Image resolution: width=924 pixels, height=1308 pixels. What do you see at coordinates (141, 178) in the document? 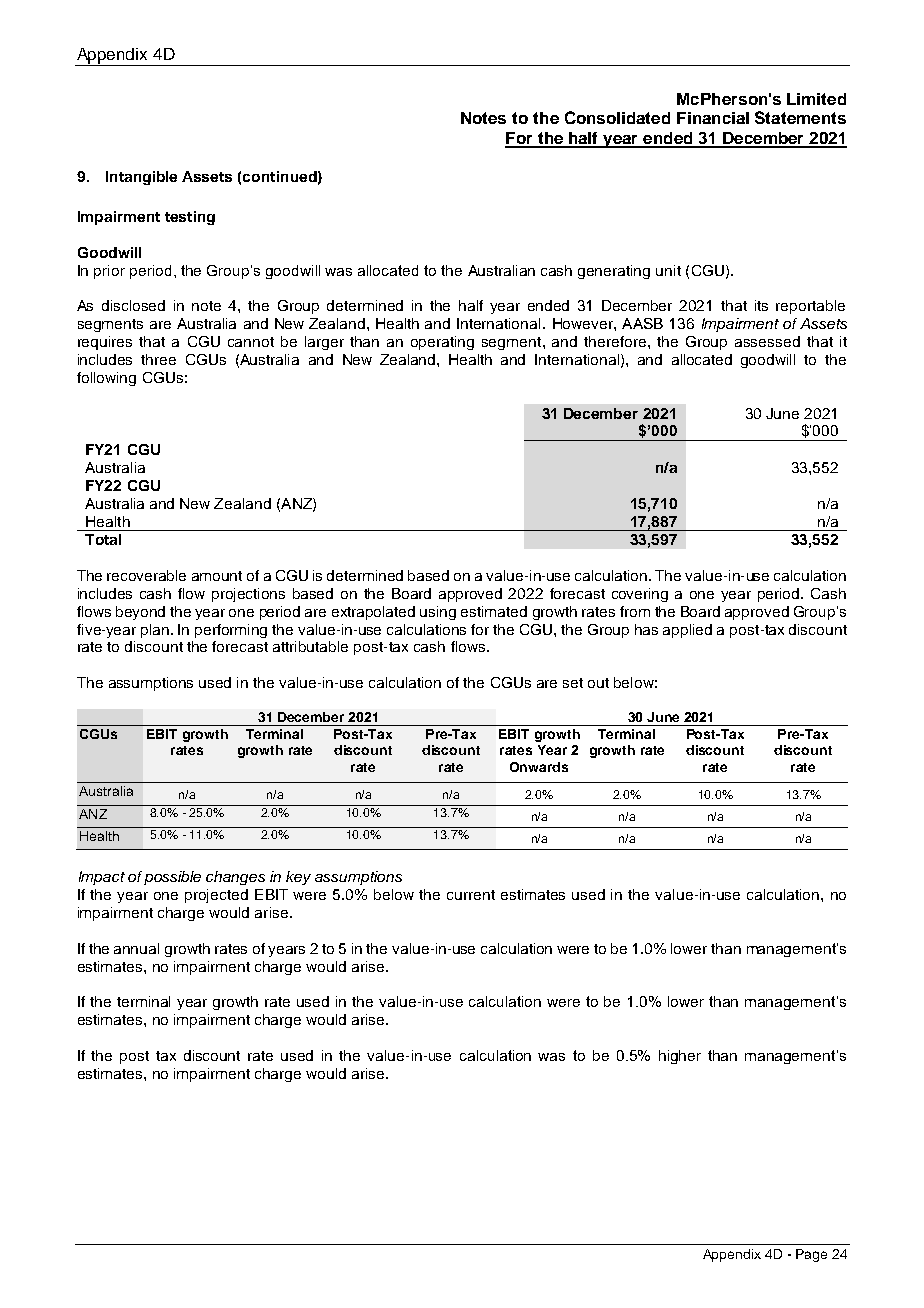
I see `Intangible` at bounding box center [141, 178].
